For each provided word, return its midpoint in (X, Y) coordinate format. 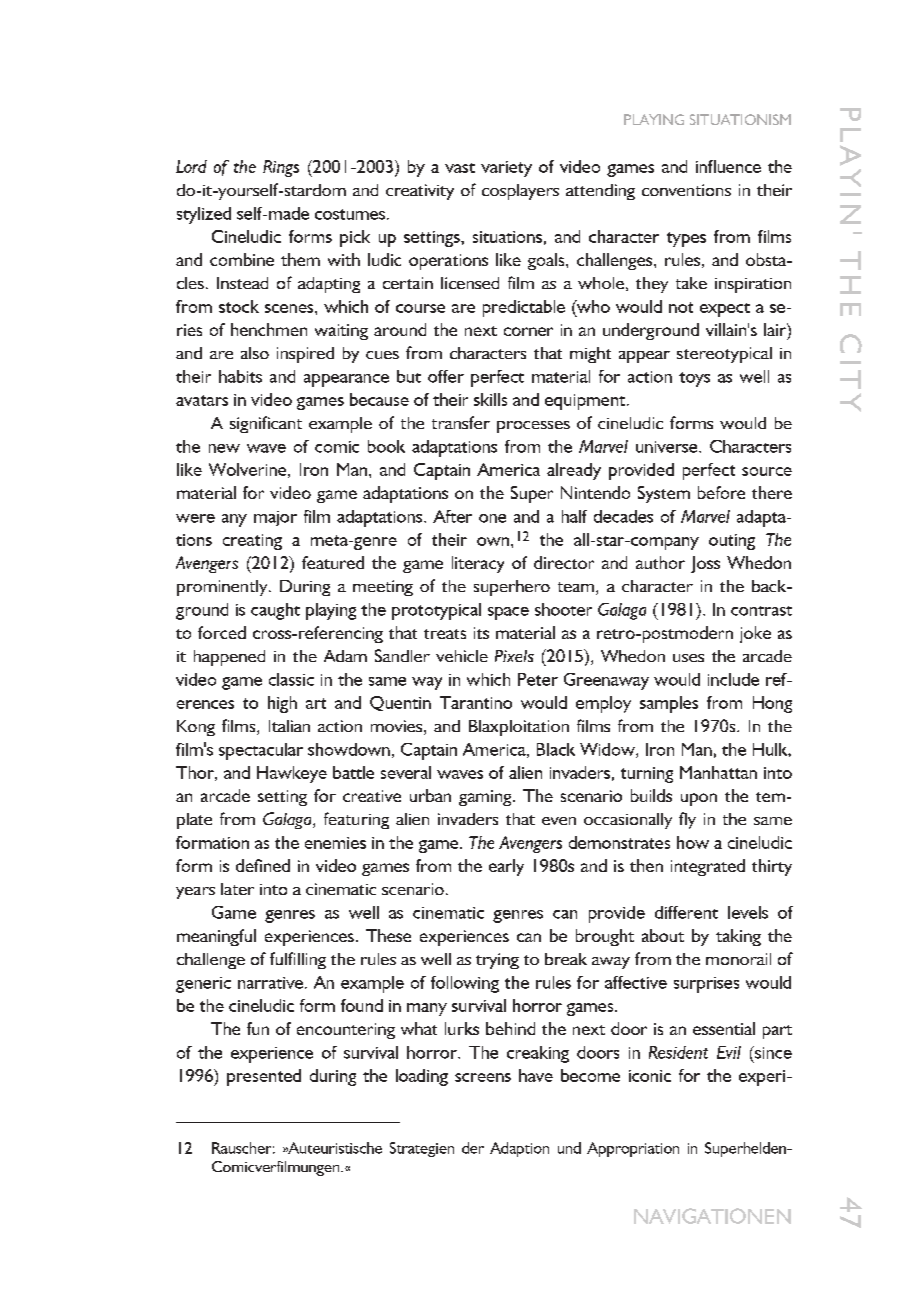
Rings (281, 168)
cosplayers (520, 192)
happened (229, 658)
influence (728, 166)
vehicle (462, 656)
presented (264, 1077)
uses (688, 658)
